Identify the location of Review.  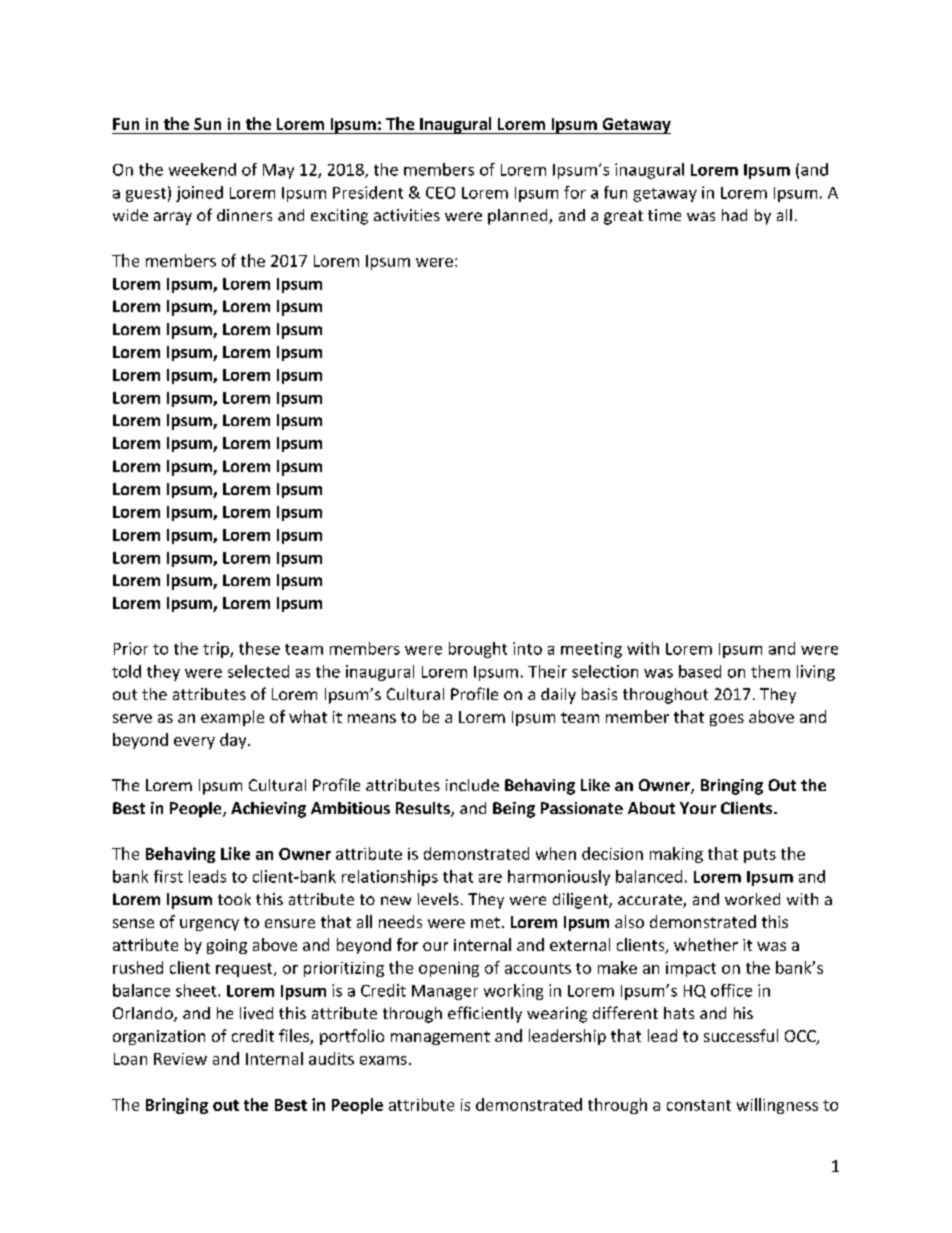
(180, 1059).
